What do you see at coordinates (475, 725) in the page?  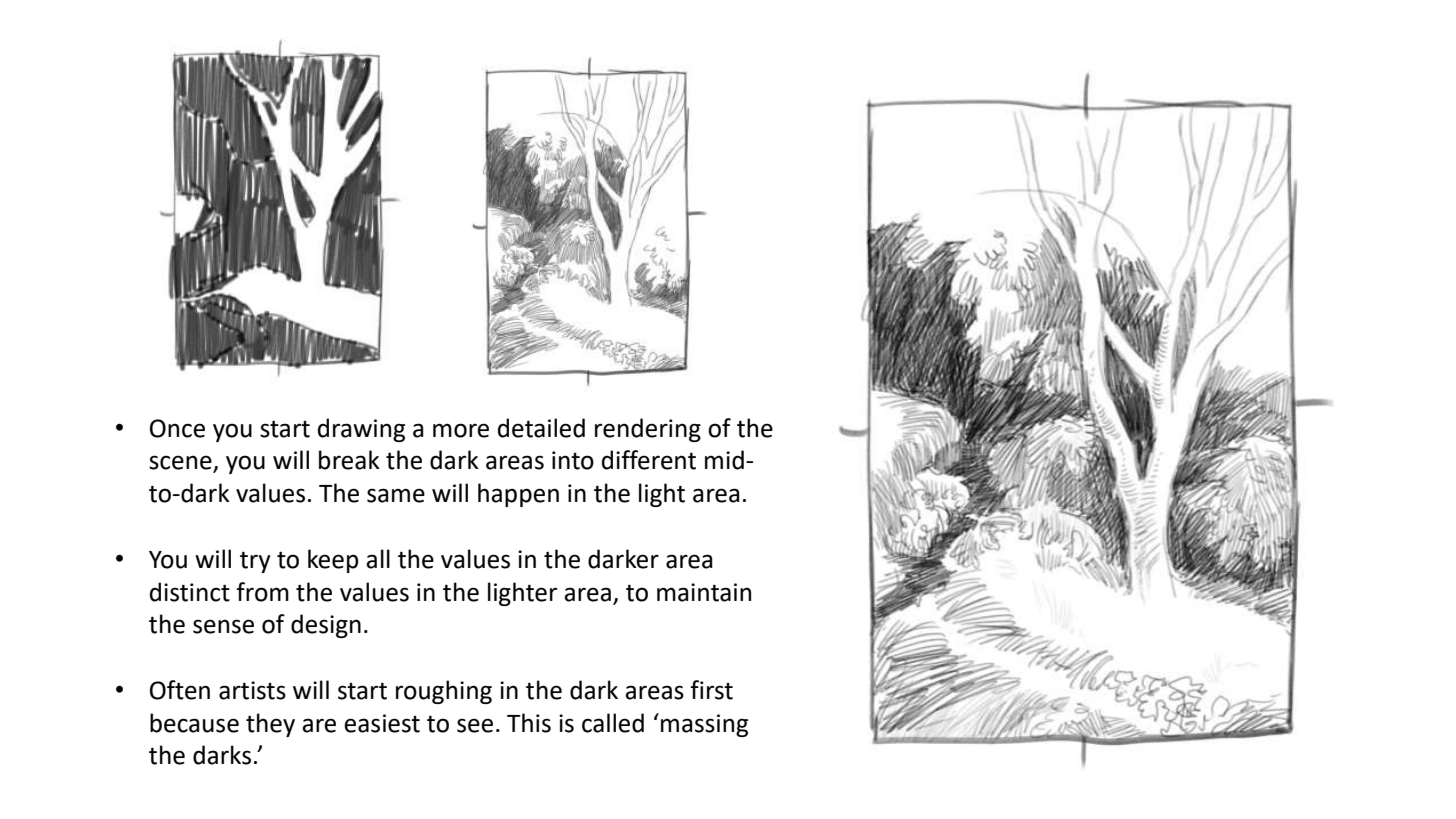 I see `see` at bounding box center [475, 725].
